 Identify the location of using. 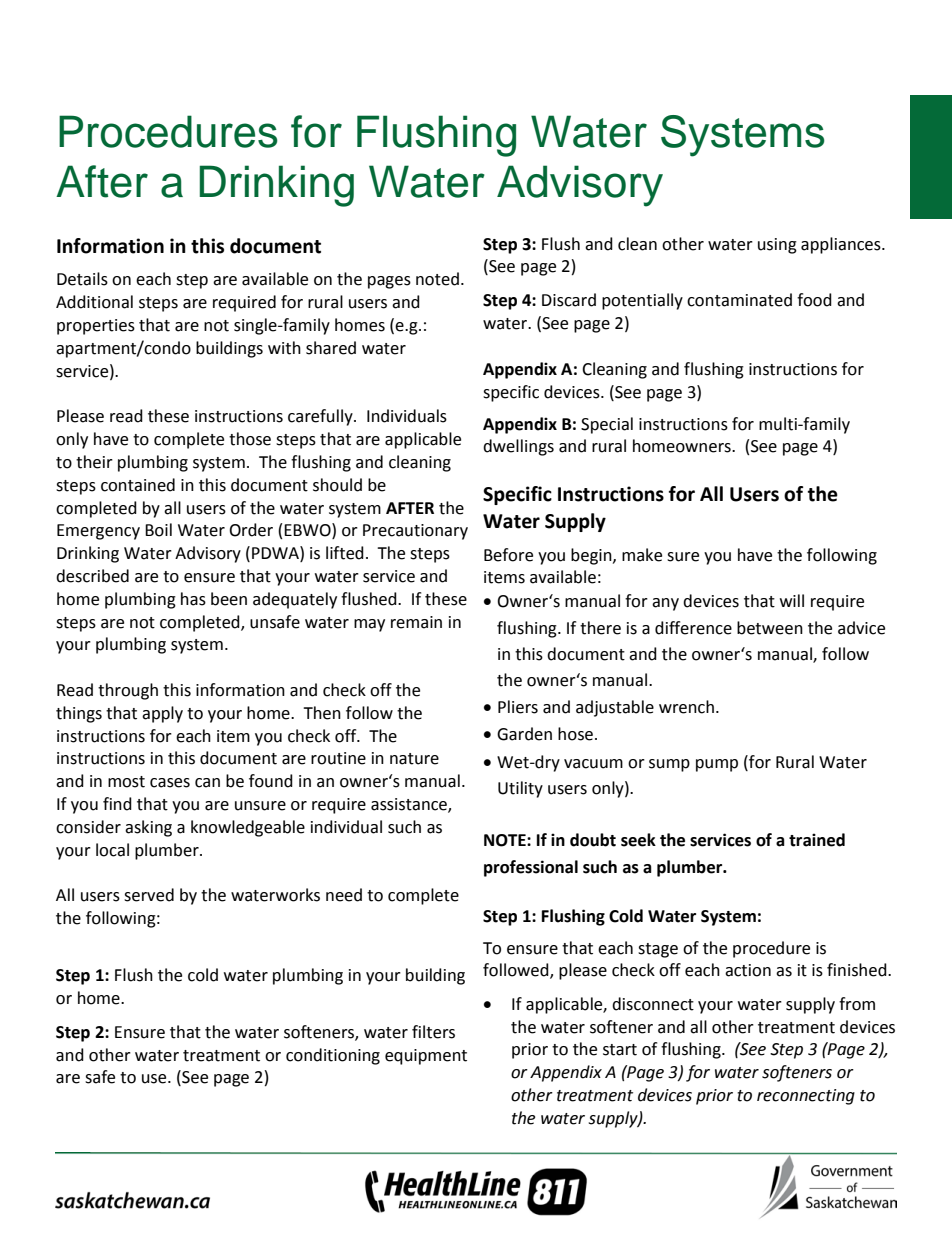
(777, 246).
